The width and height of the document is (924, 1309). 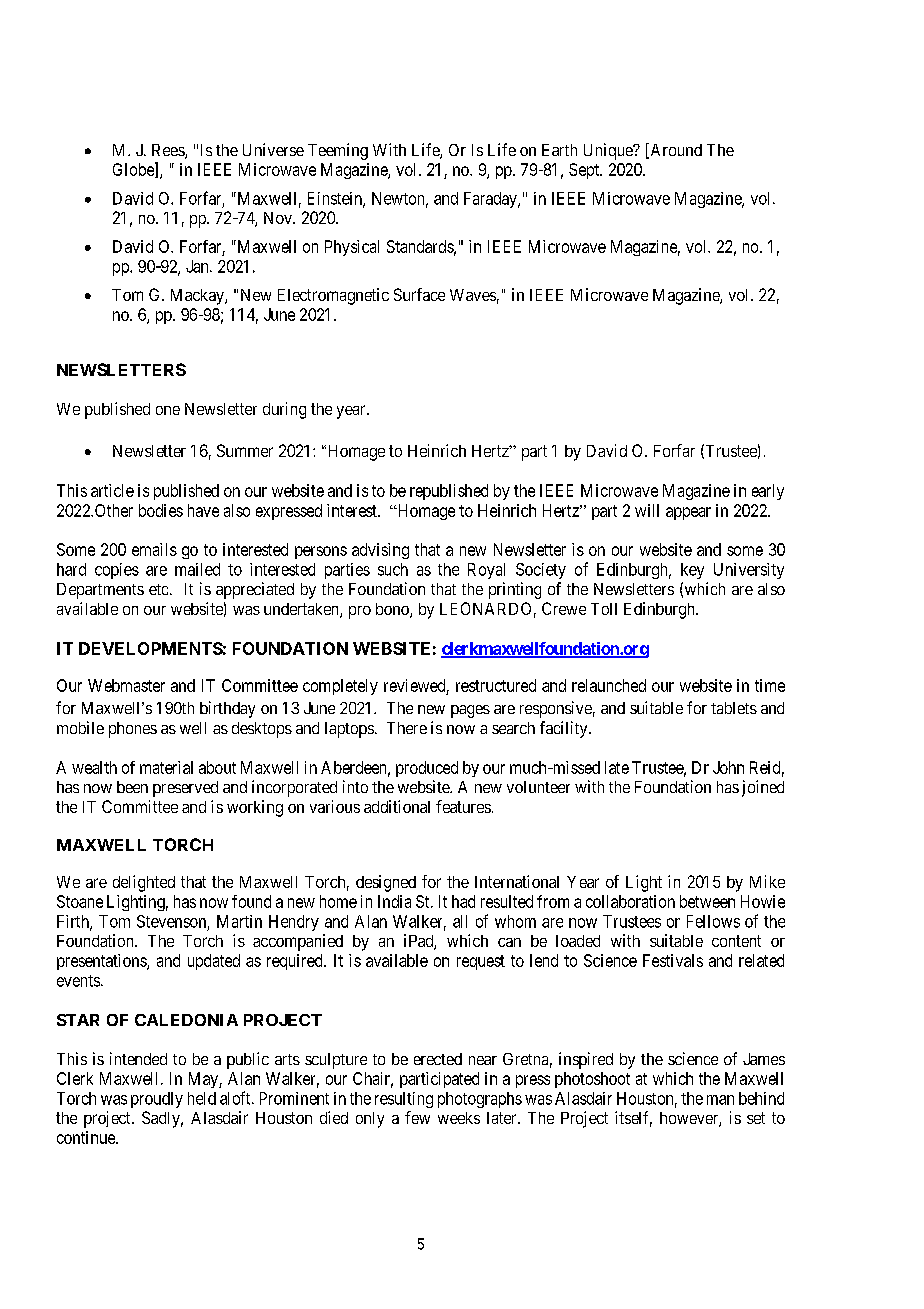 What do you see at coordinates (417, 1117) in the document?
I see `few` at bounding box center [417, 1117].
